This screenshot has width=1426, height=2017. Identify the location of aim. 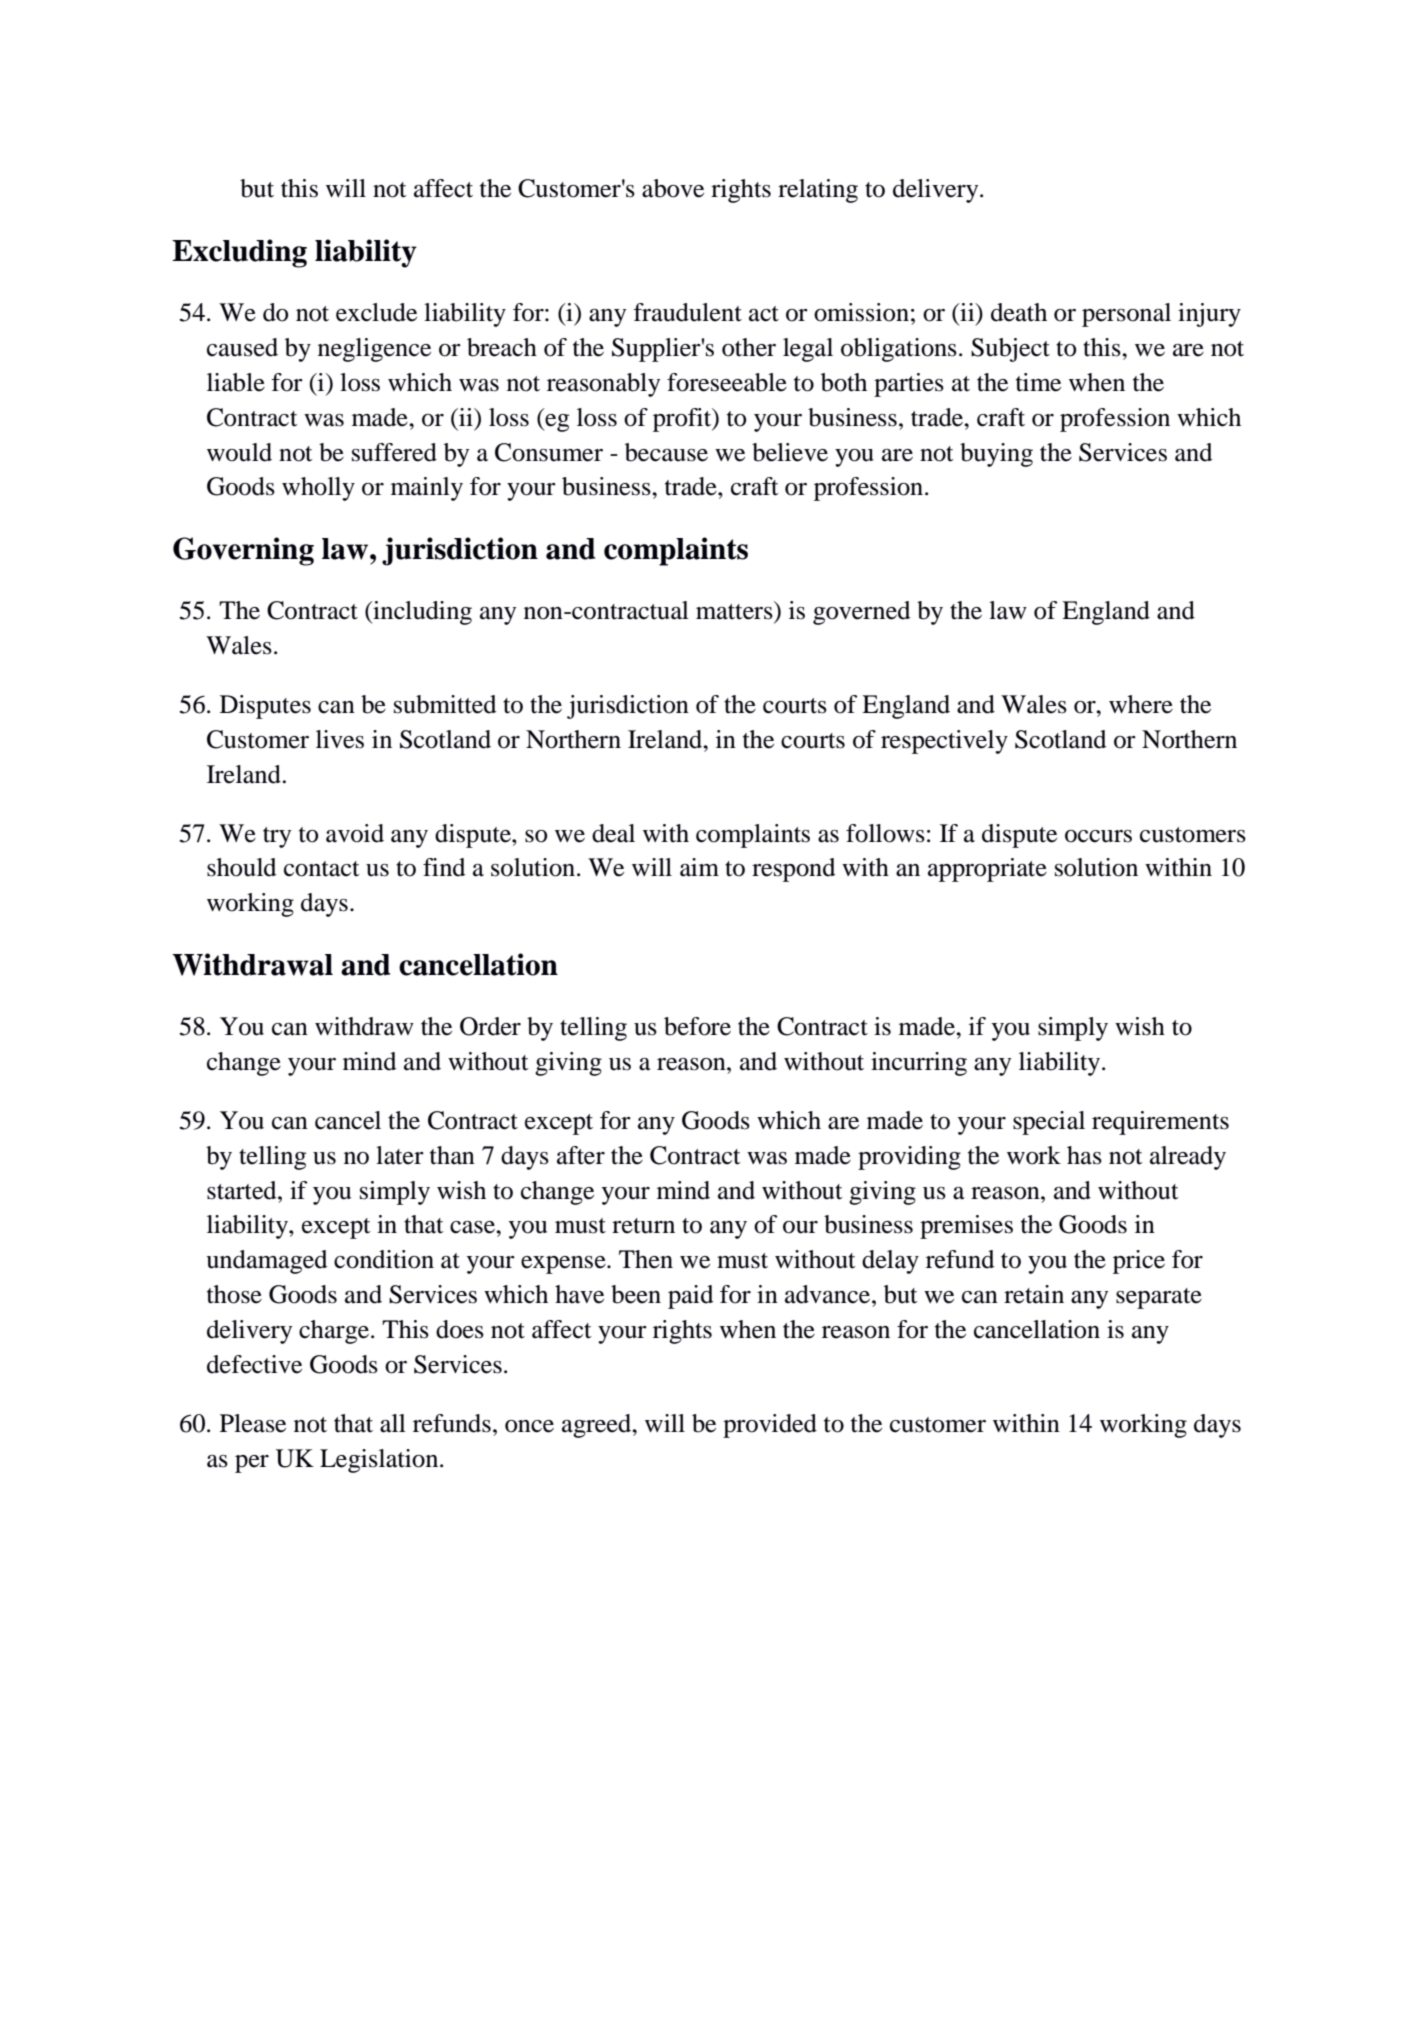
(699, 867).
